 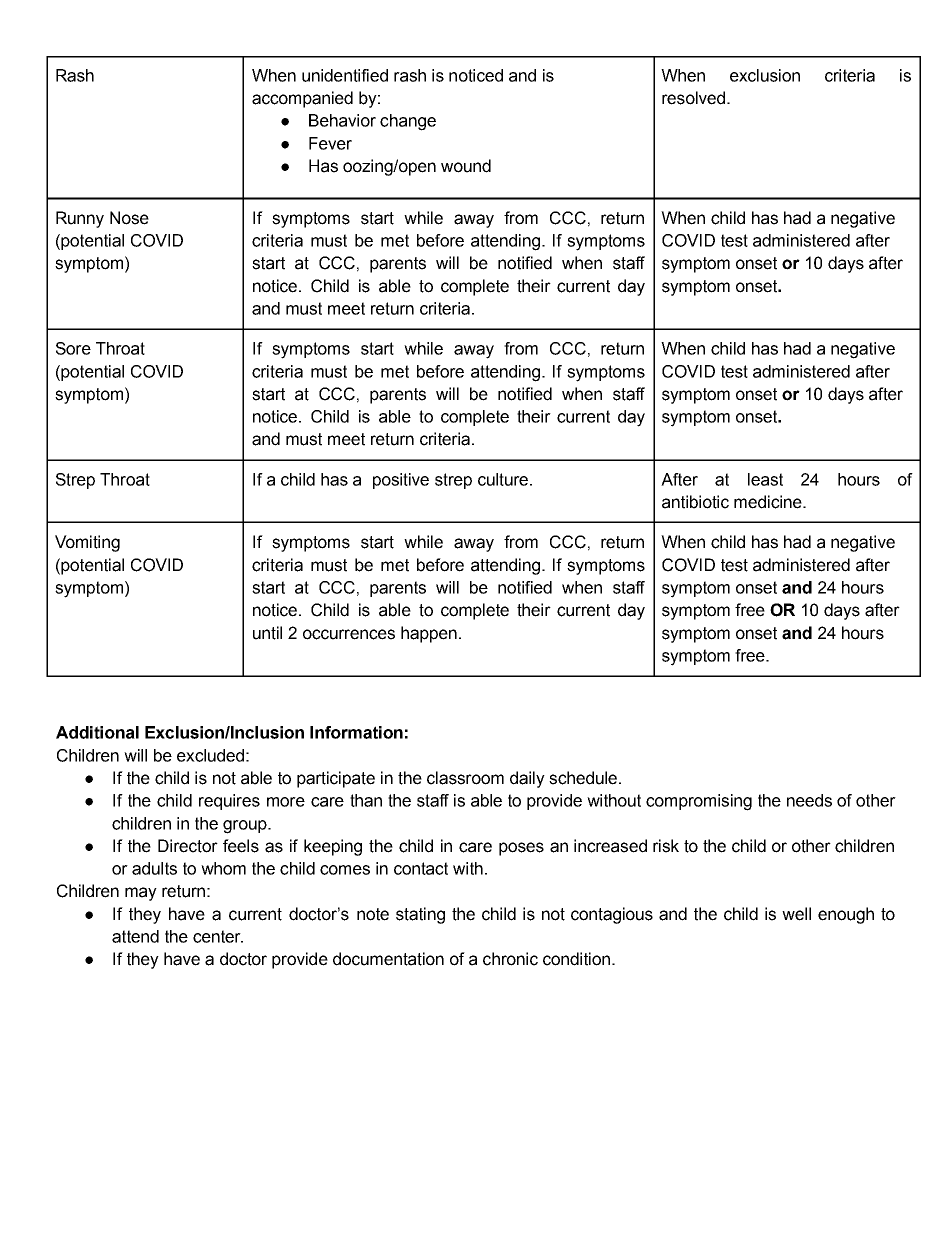 What do you see at coordinates (408, 122) in the image?
I see `change` at bounding box center [408, 122].
